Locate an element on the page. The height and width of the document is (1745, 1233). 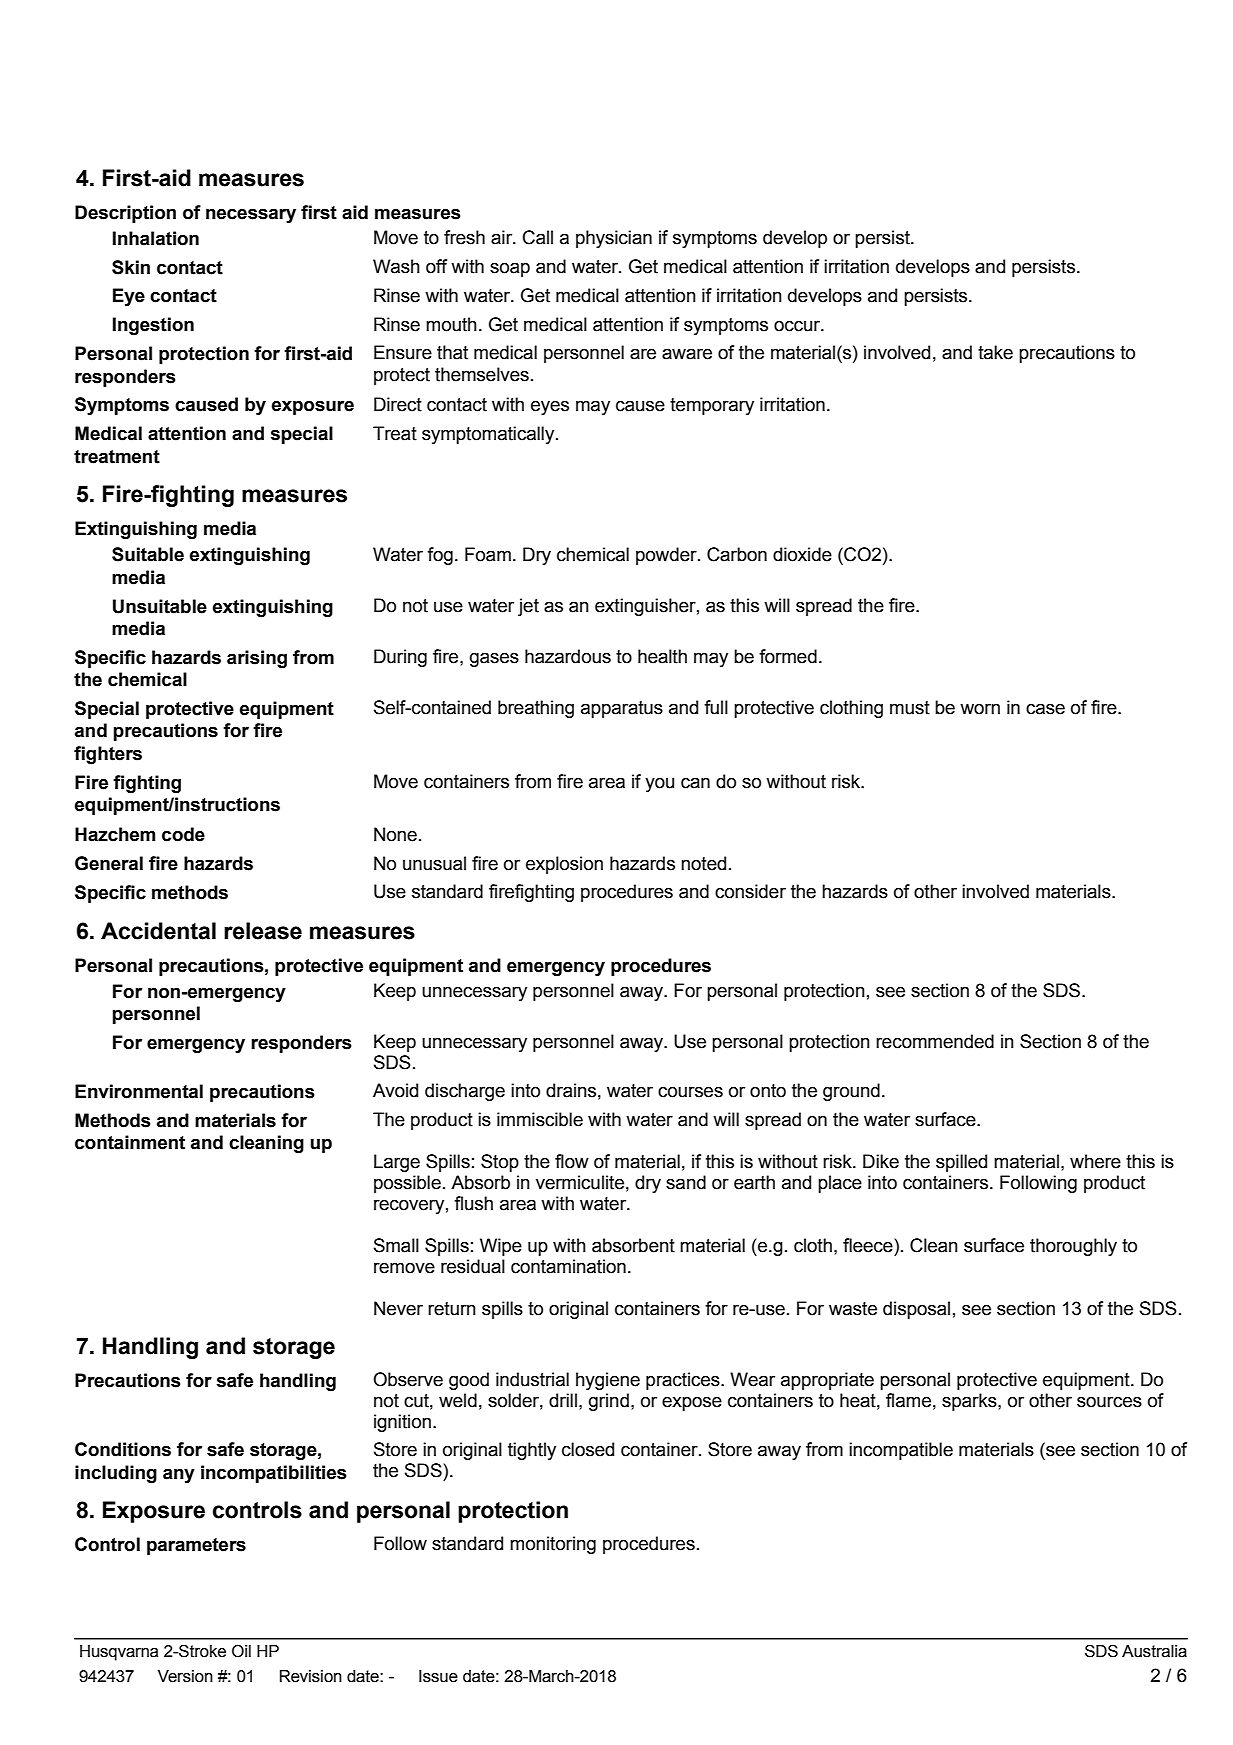
physician is located at coordinates (614, 239).
